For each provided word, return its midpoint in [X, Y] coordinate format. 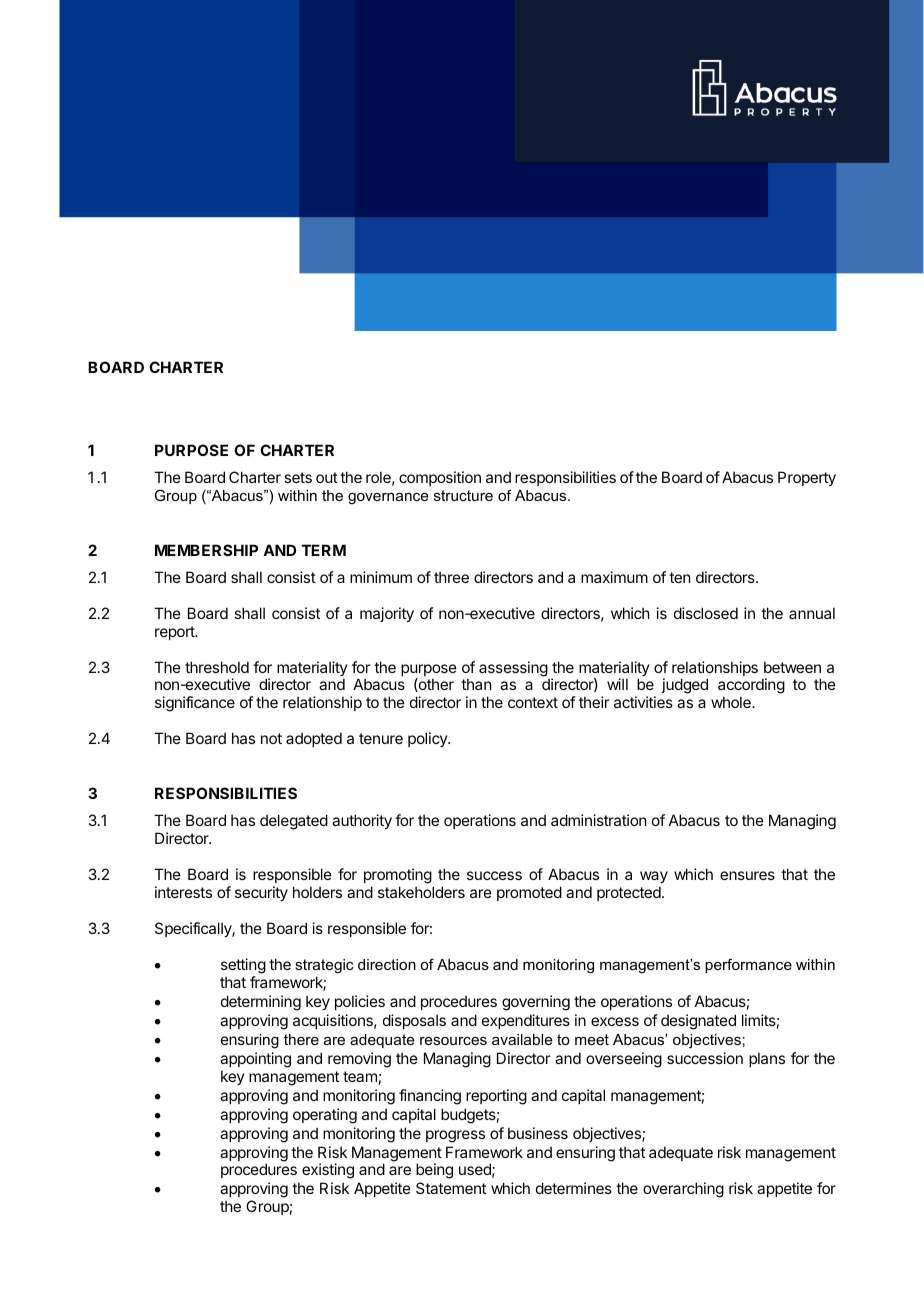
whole [732, 702]
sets [298, 477]
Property [807, 478]
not [271, 738]
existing [328, 1171]
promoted [529, 893]
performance [748, 965]
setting [243, 967]
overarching [683, 1190]
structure [463, 495]
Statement [451, 1188]
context [533, 702]
